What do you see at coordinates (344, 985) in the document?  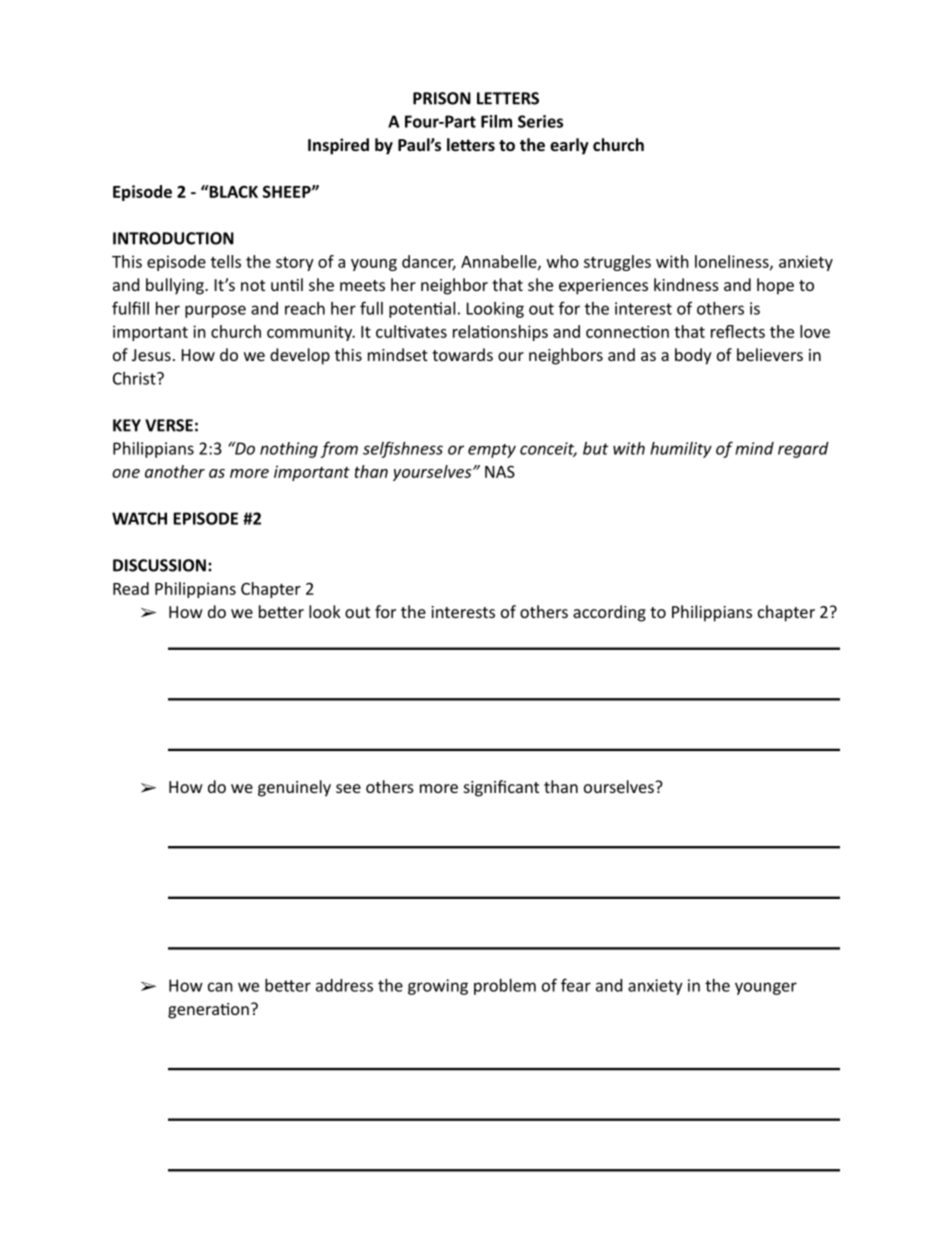 I see `address` at bounding box center [344, 985].
